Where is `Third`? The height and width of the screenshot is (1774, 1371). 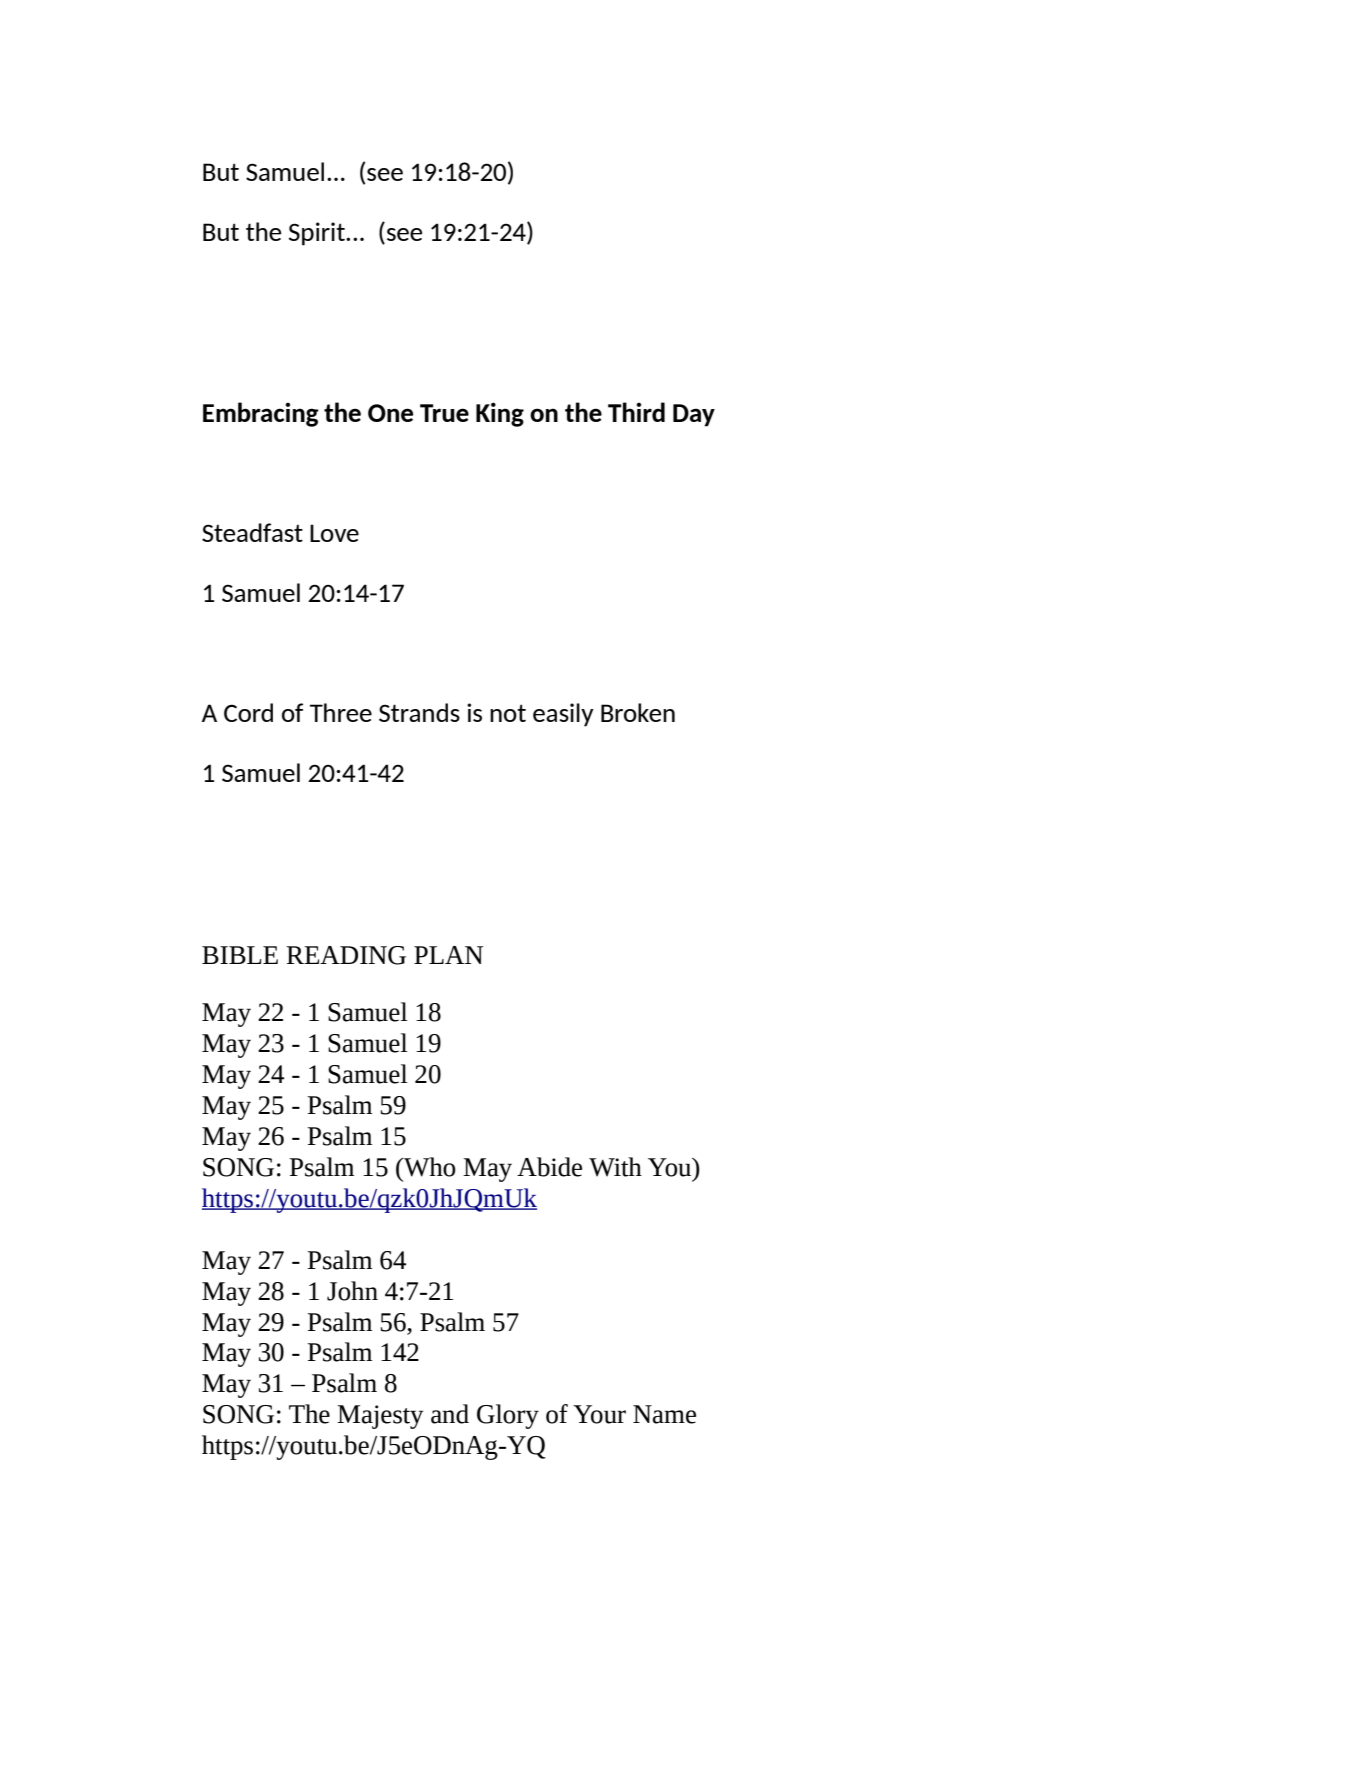 Third is located at coordinates (636, 412).
